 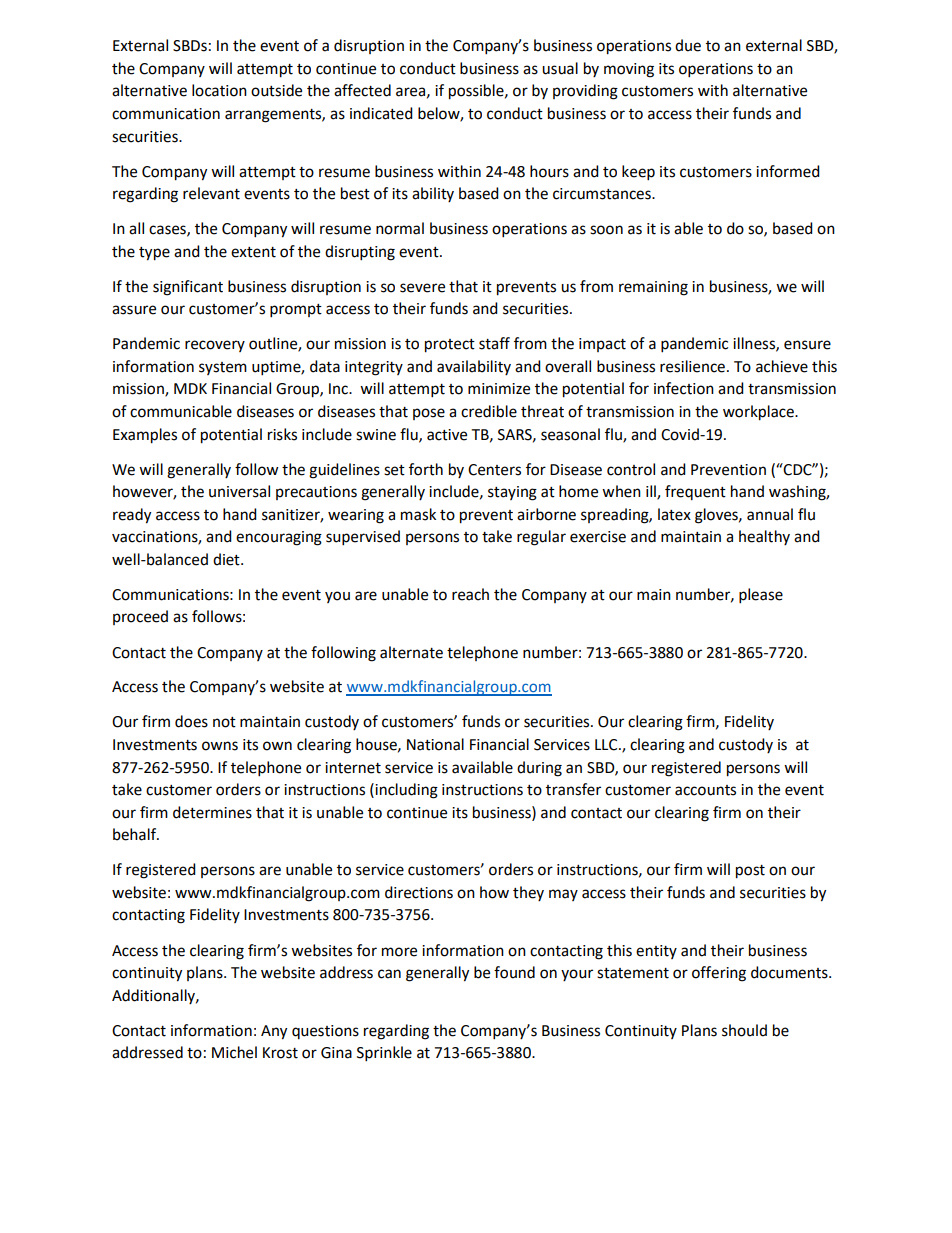 I want to click on location, so click(x=219, y=90).
